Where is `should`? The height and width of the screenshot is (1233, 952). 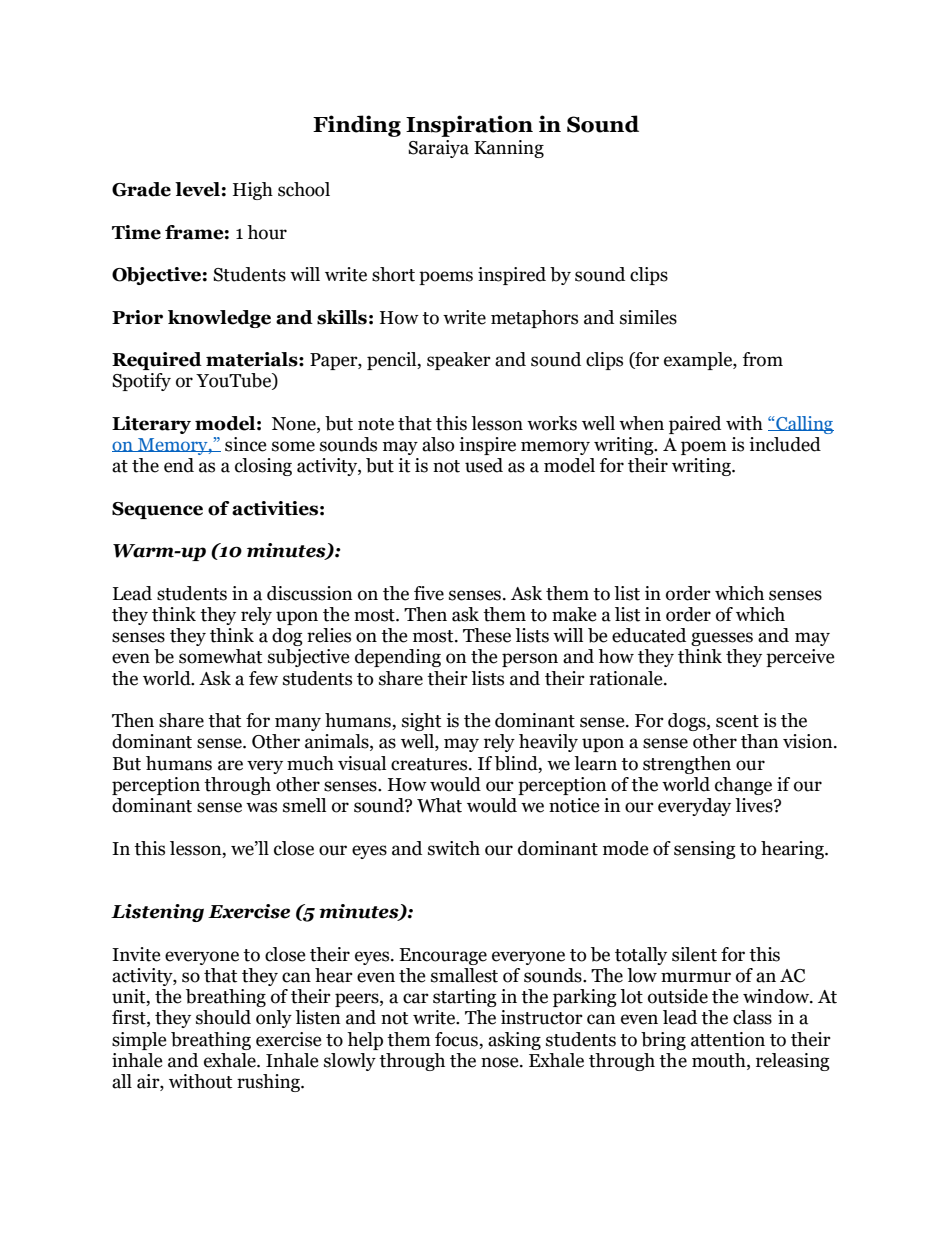
should is located at coordinates (223, 1017).
